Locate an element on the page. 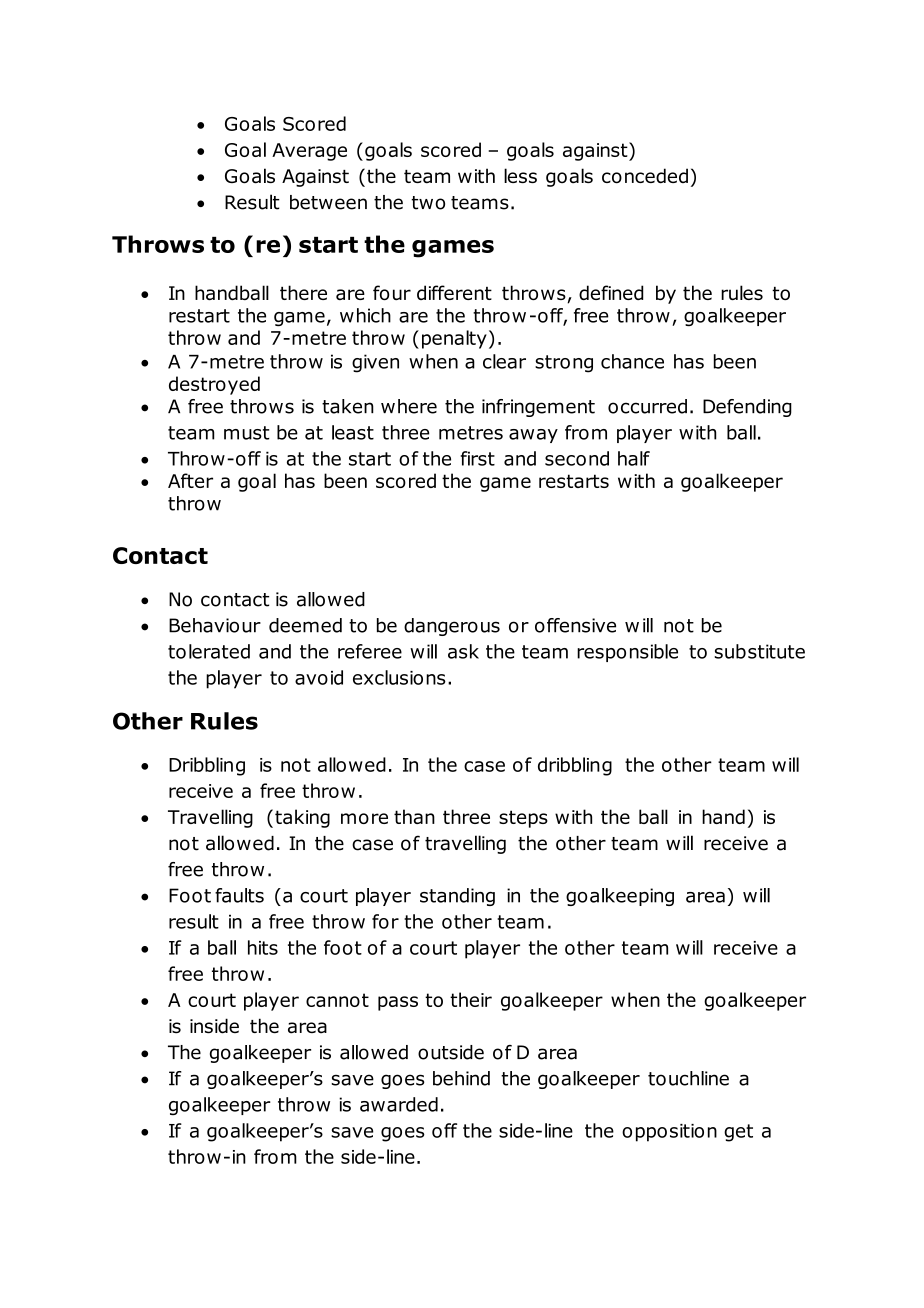 This page has width=924, height=1308. Average is located at coordinates (309, 152).
